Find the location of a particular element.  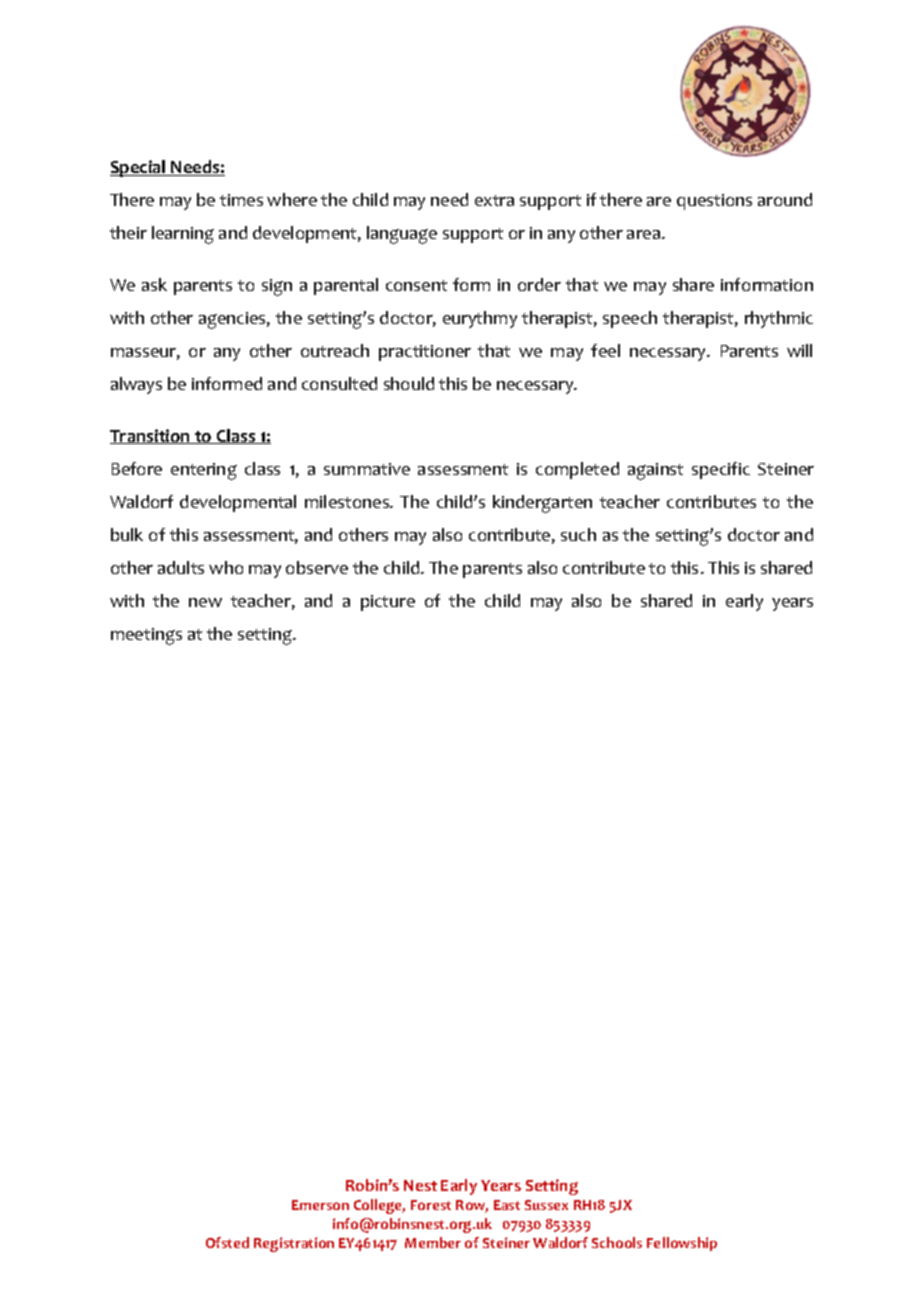

questions is located at coordinates (714, 202).
